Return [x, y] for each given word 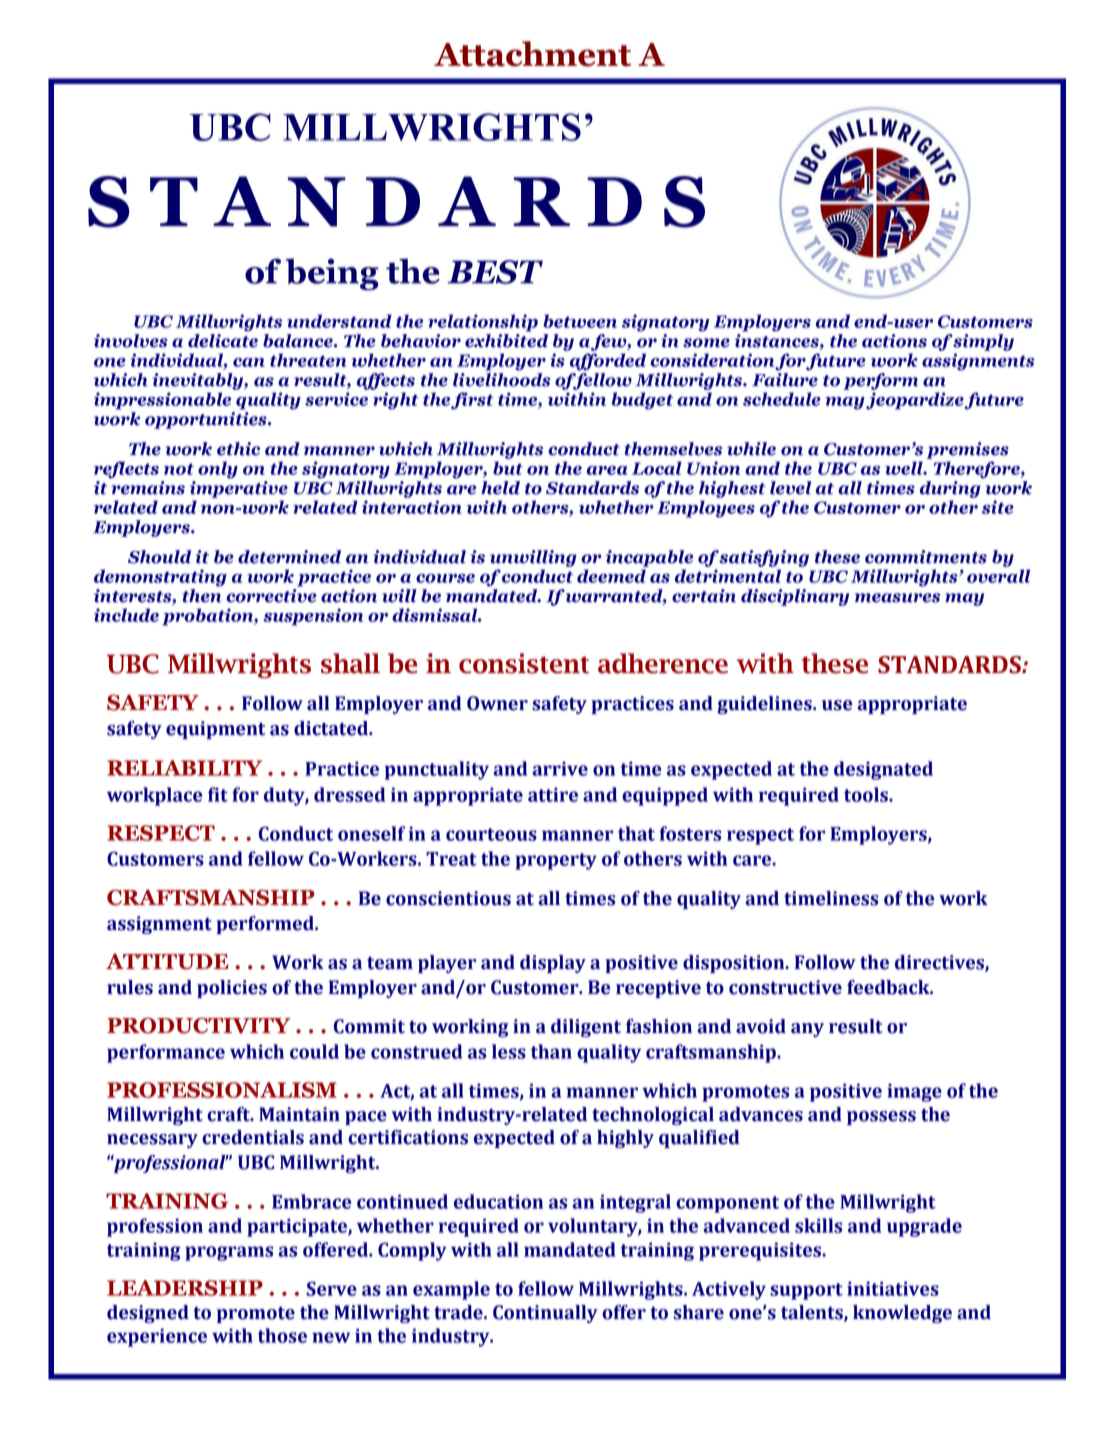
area [607, 470]
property [556, 861]
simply [982, 342]
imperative [239, 489]
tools [867, 794]
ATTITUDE [167, 961]
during [950, 489]
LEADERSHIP [185, 1288]
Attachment [532, 54]
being [332, 274]
